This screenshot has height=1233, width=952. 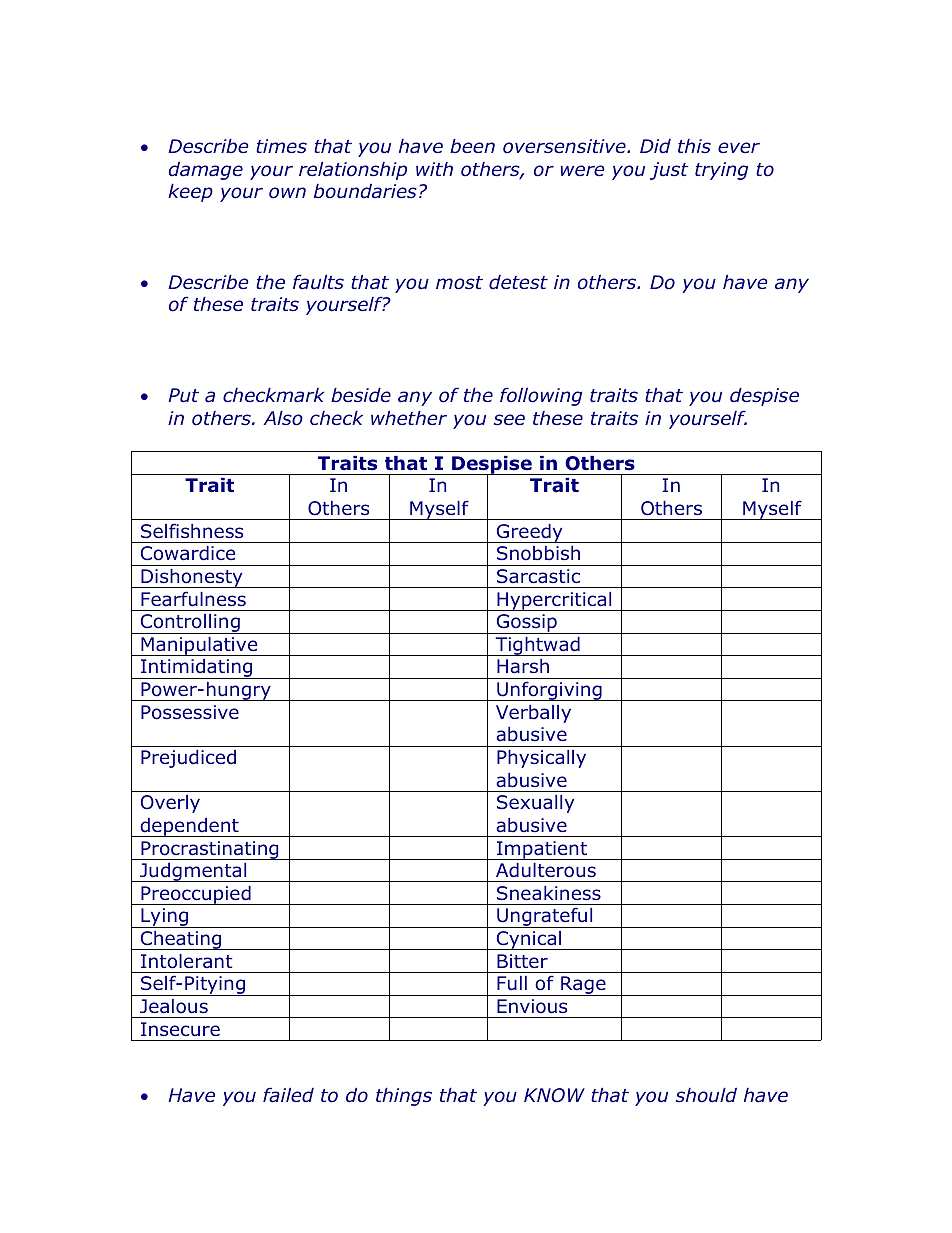 I want to click on damage, so click(x=206, y=171).
